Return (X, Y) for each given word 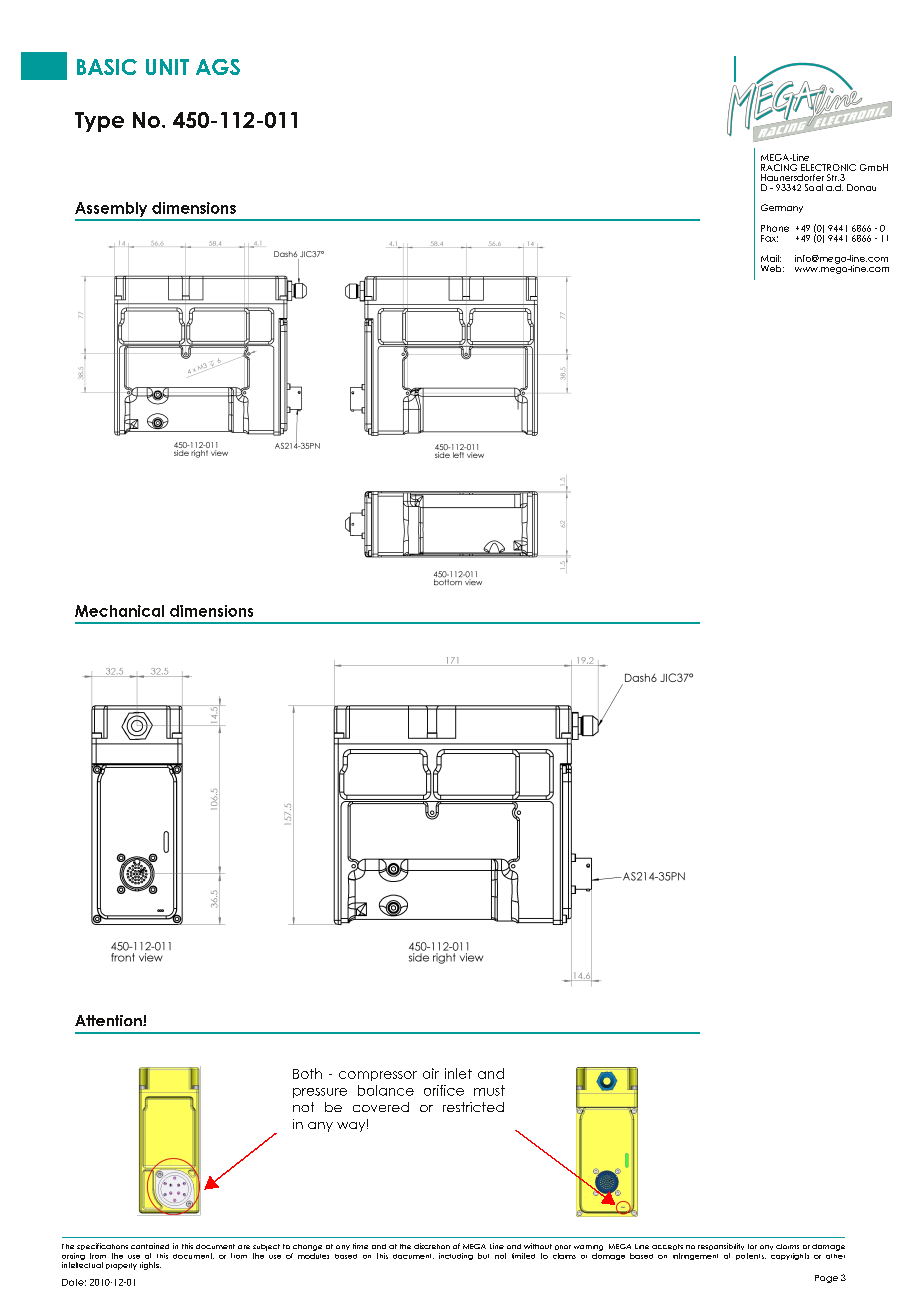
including (456, 1256)
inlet (458, 1073)
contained (150, 1246)
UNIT (167, 67)
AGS (218, 67)
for (752, 1246)
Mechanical (119, 611)
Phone (775, 228)
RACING (779, 167)
